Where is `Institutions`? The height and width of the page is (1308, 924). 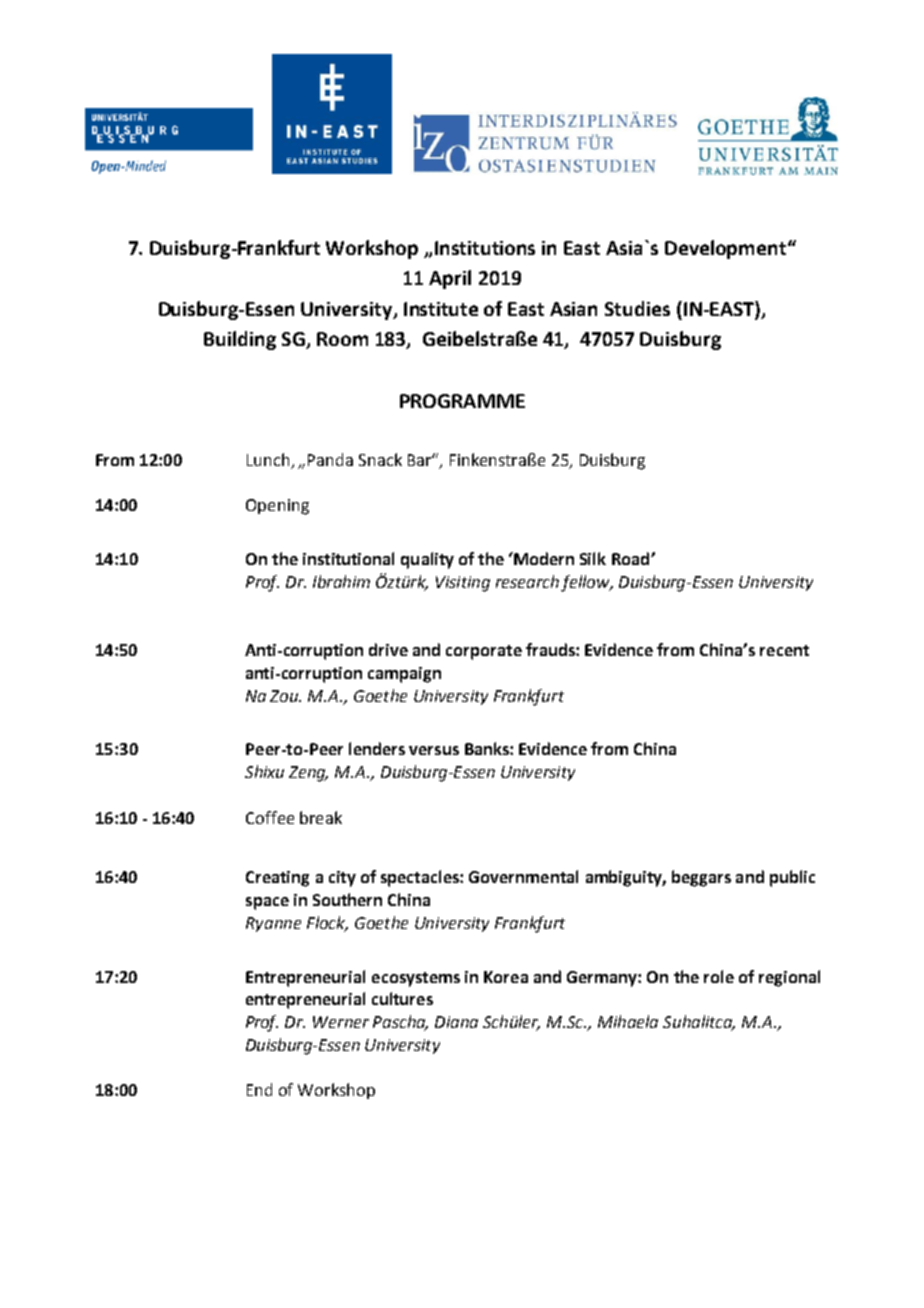
Institutions is located at coordinates (485, 248).
